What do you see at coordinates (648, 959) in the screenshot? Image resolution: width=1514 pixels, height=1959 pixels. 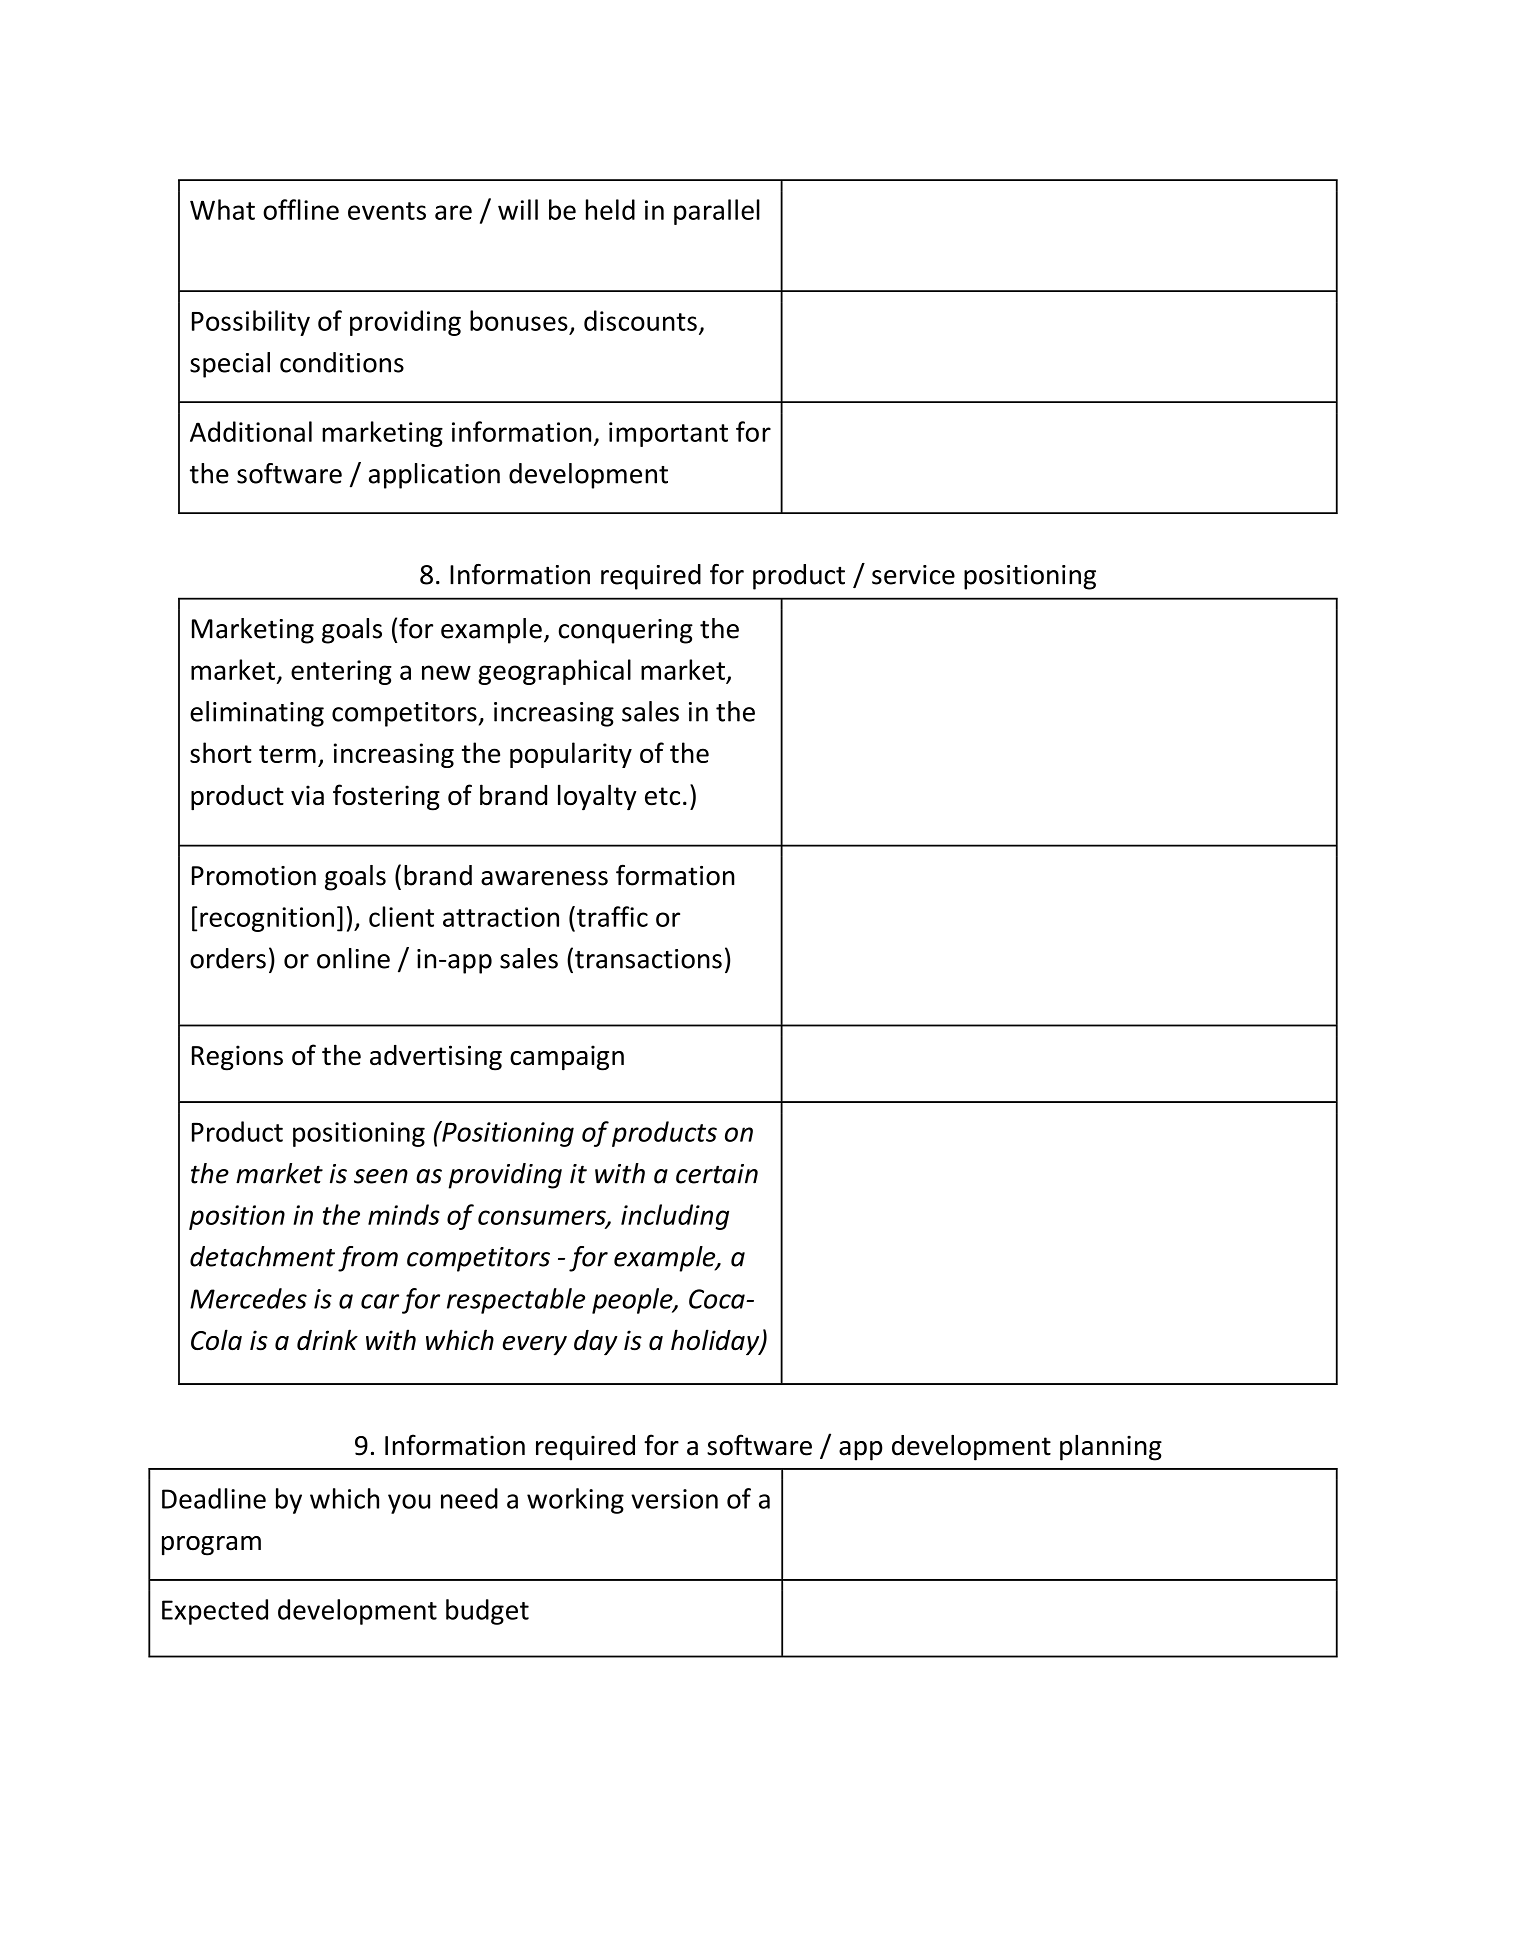 I see `transactions` at bounding box center [648, 959].
